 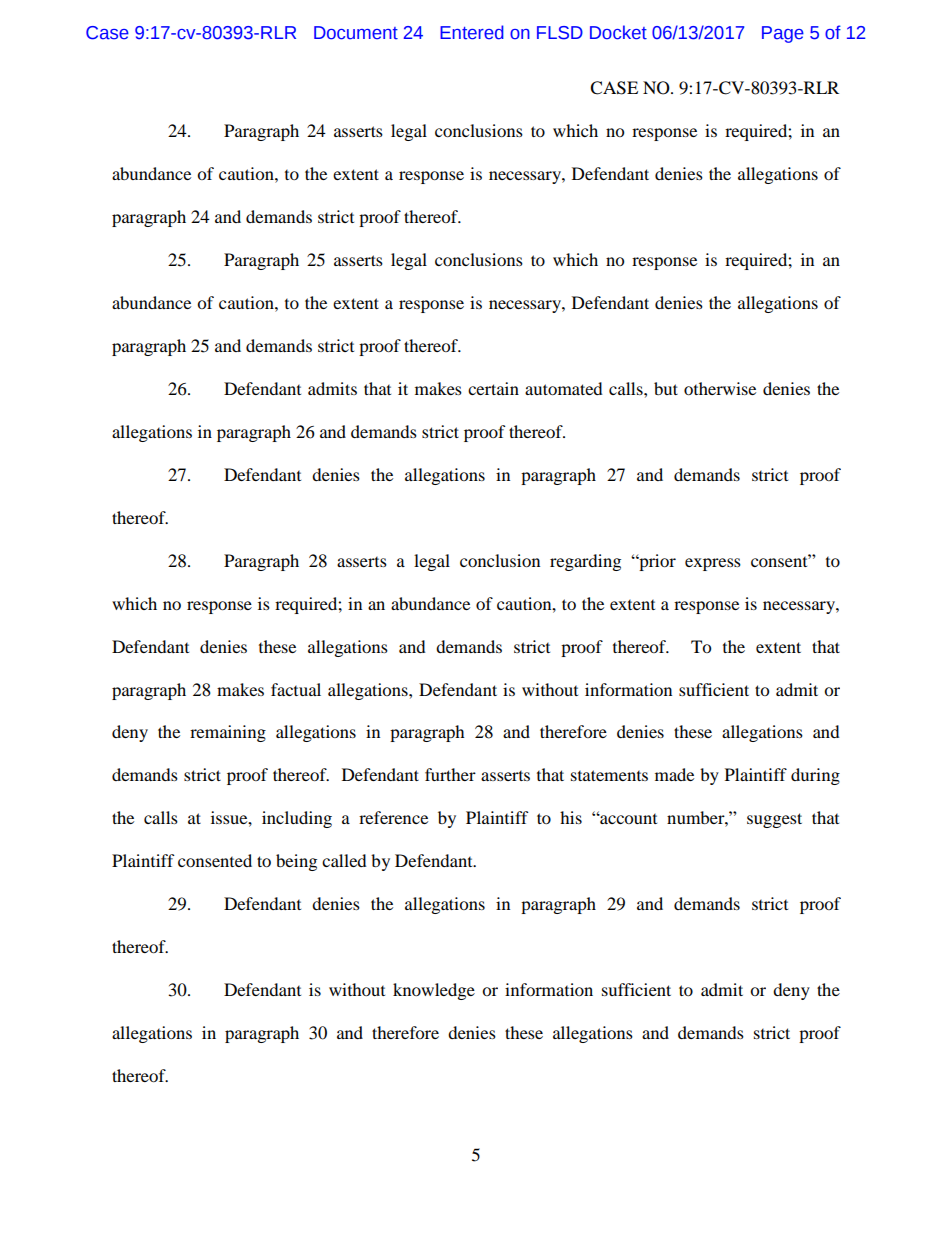 I want to click on being, so click(x=296, y=862).
